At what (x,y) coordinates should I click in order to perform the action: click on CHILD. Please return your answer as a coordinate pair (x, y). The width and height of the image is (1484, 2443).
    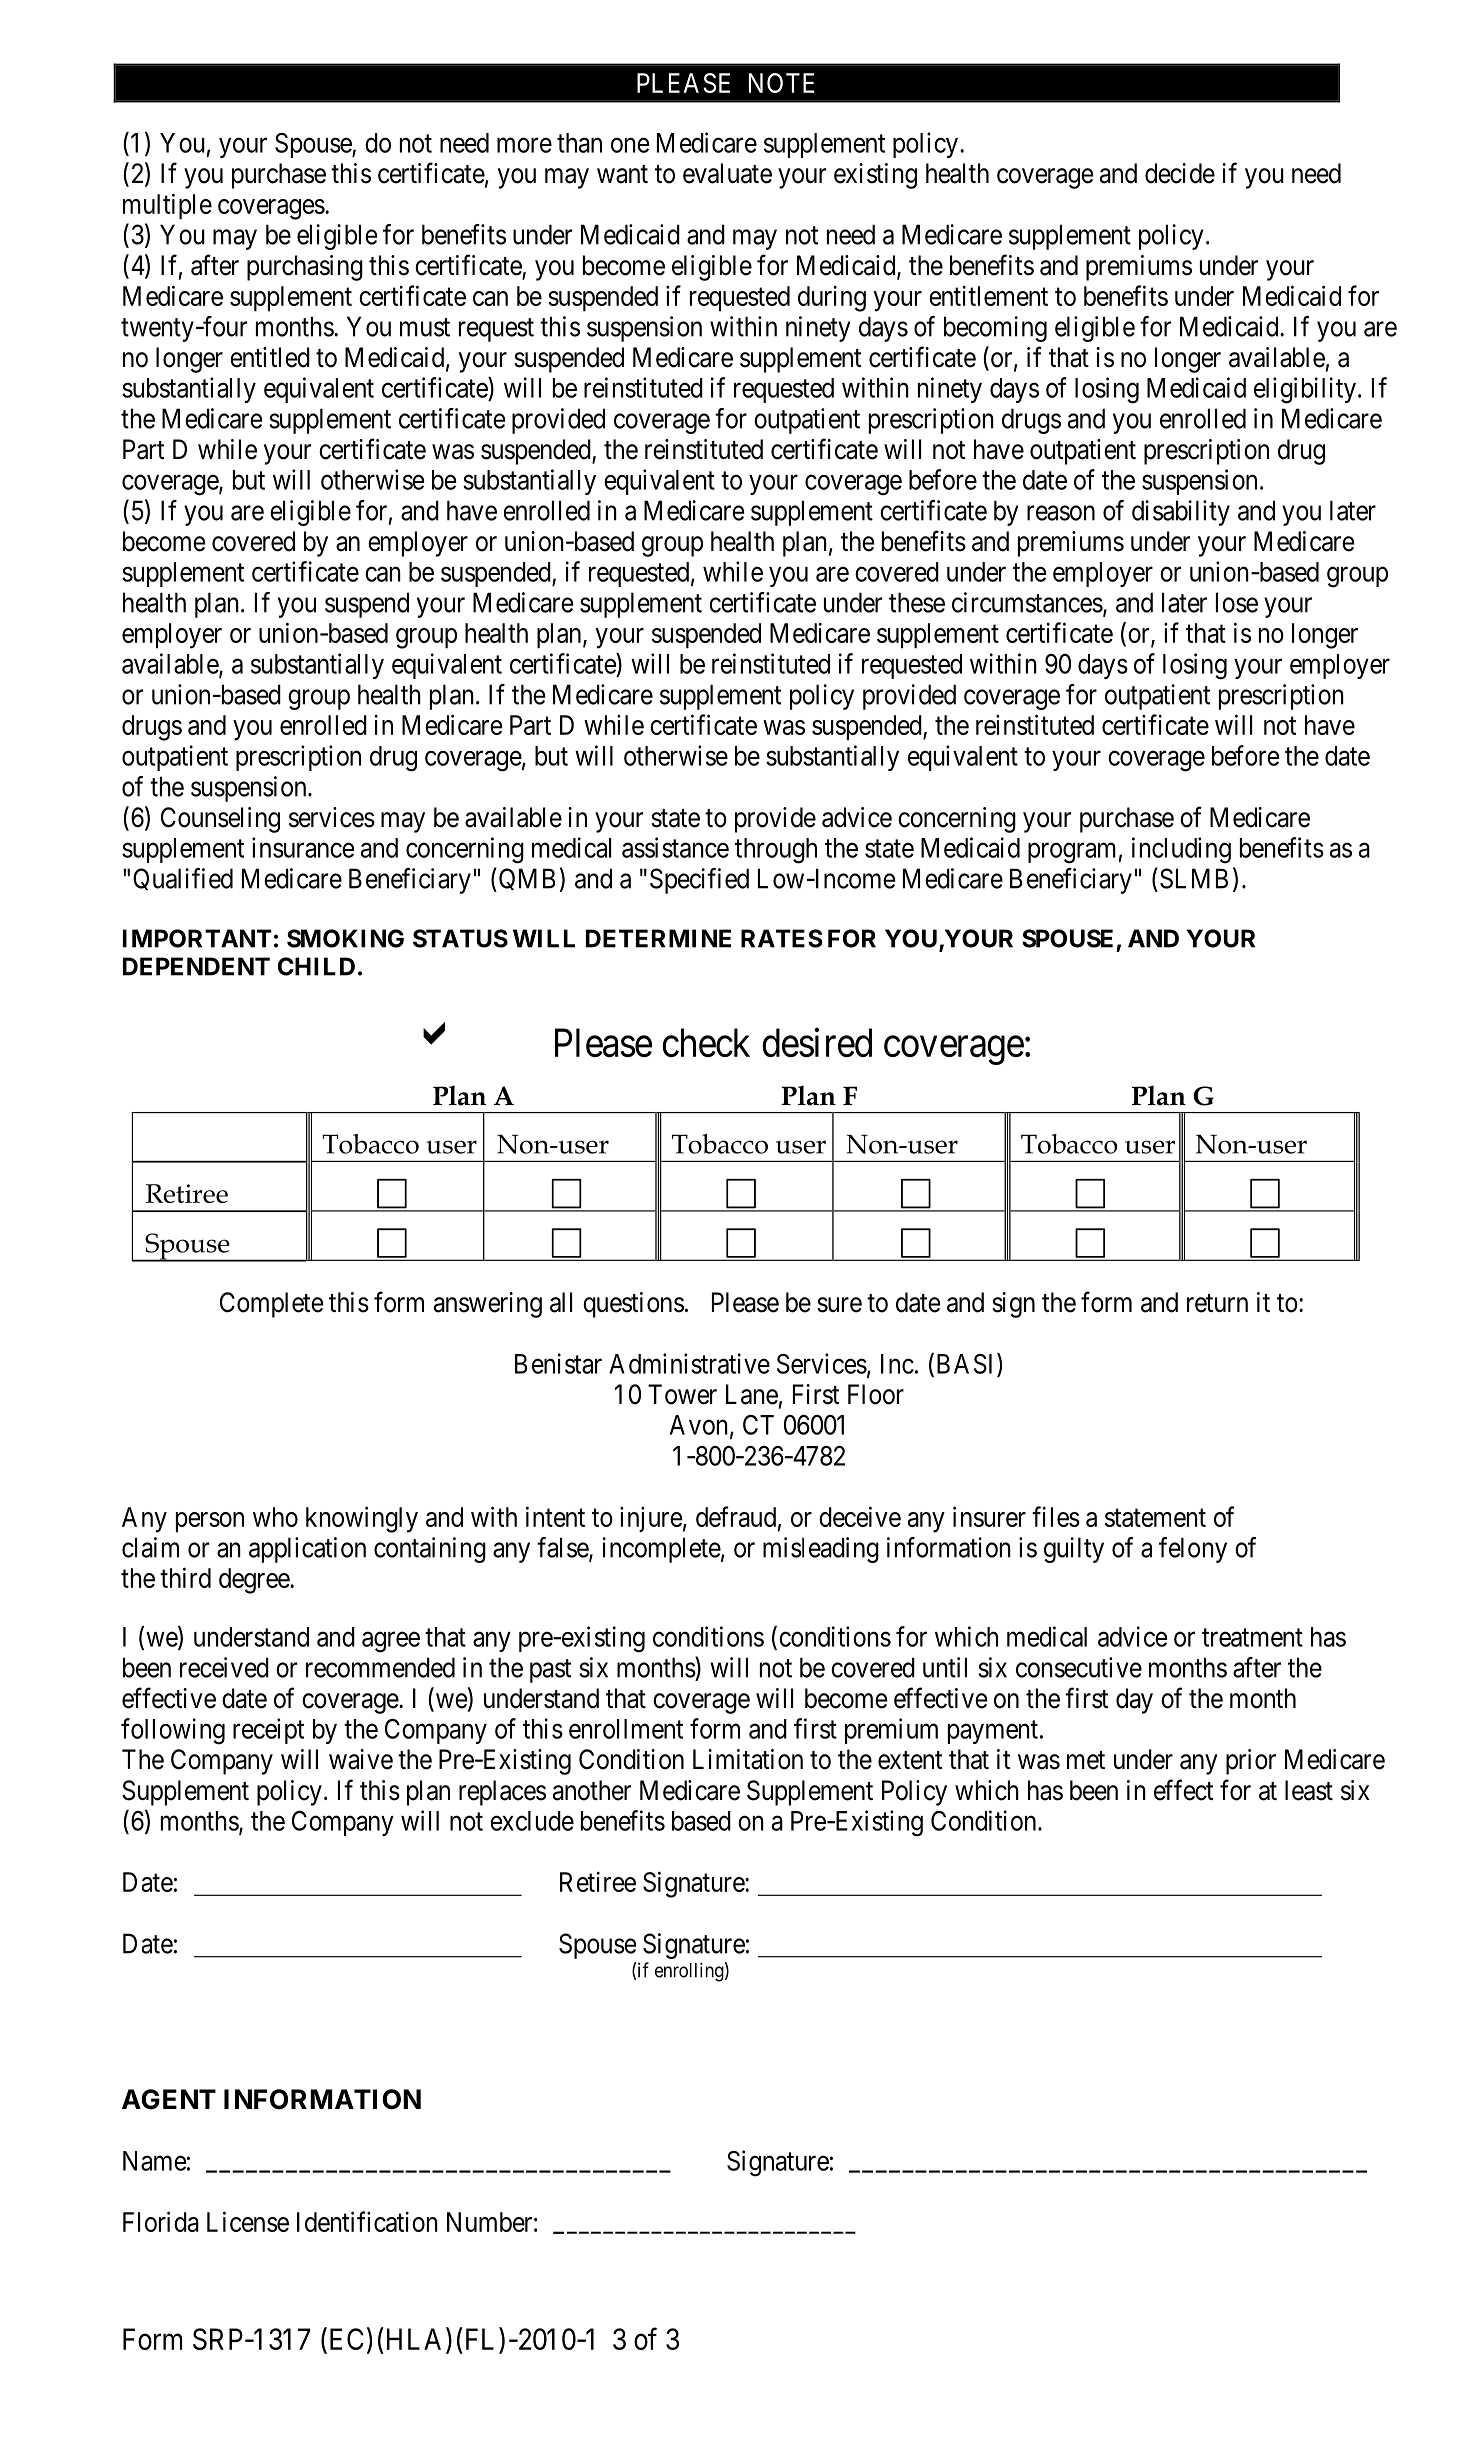
    Looking at the image, I should click on (316, 966).
